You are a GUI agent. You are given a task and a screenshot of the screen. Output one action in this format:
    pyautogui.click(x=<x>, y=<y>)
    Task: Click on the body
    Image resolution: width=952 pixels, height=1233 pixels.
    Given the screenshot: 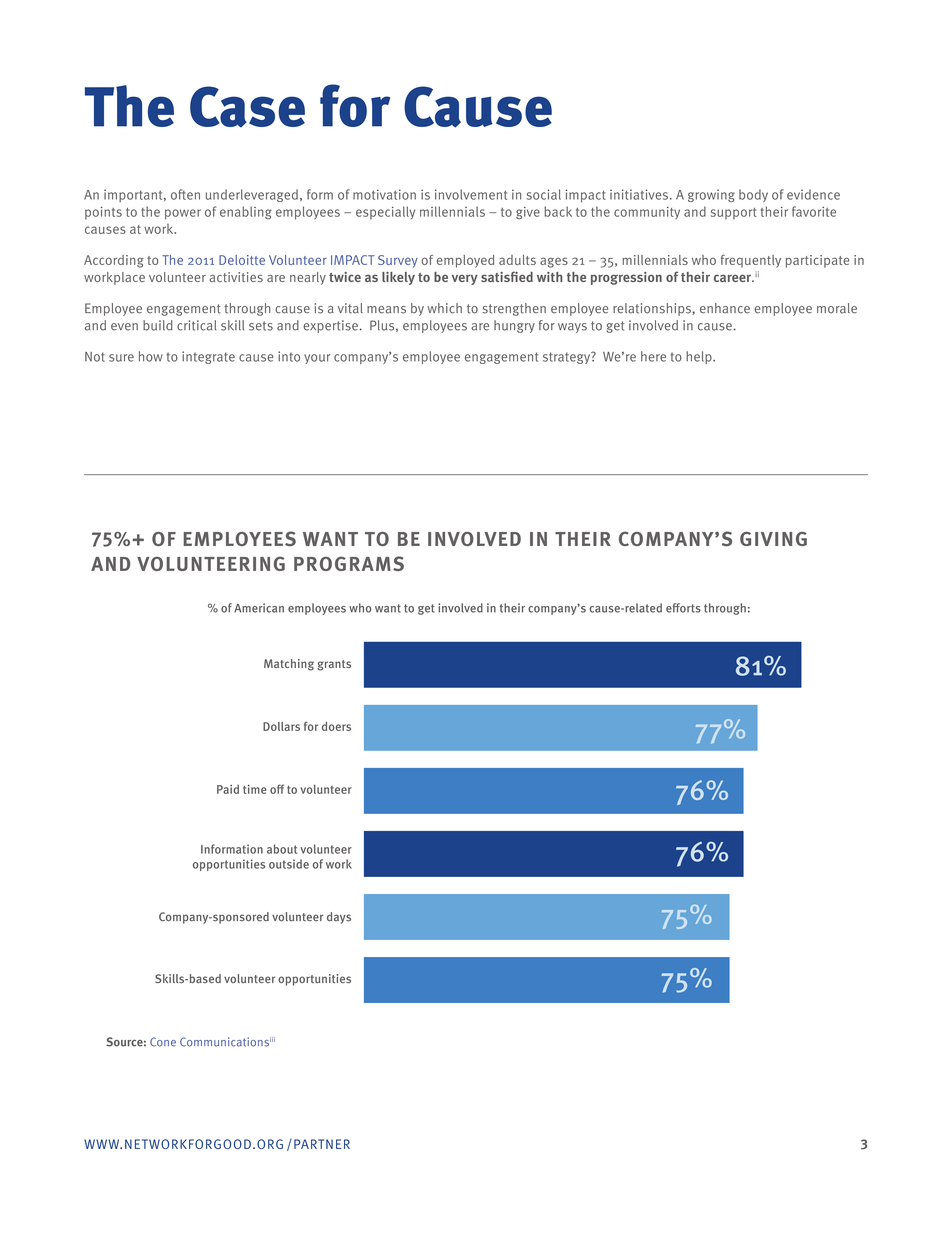 What is the action you would take?
    pyautogui.click(x=753, y=195)
